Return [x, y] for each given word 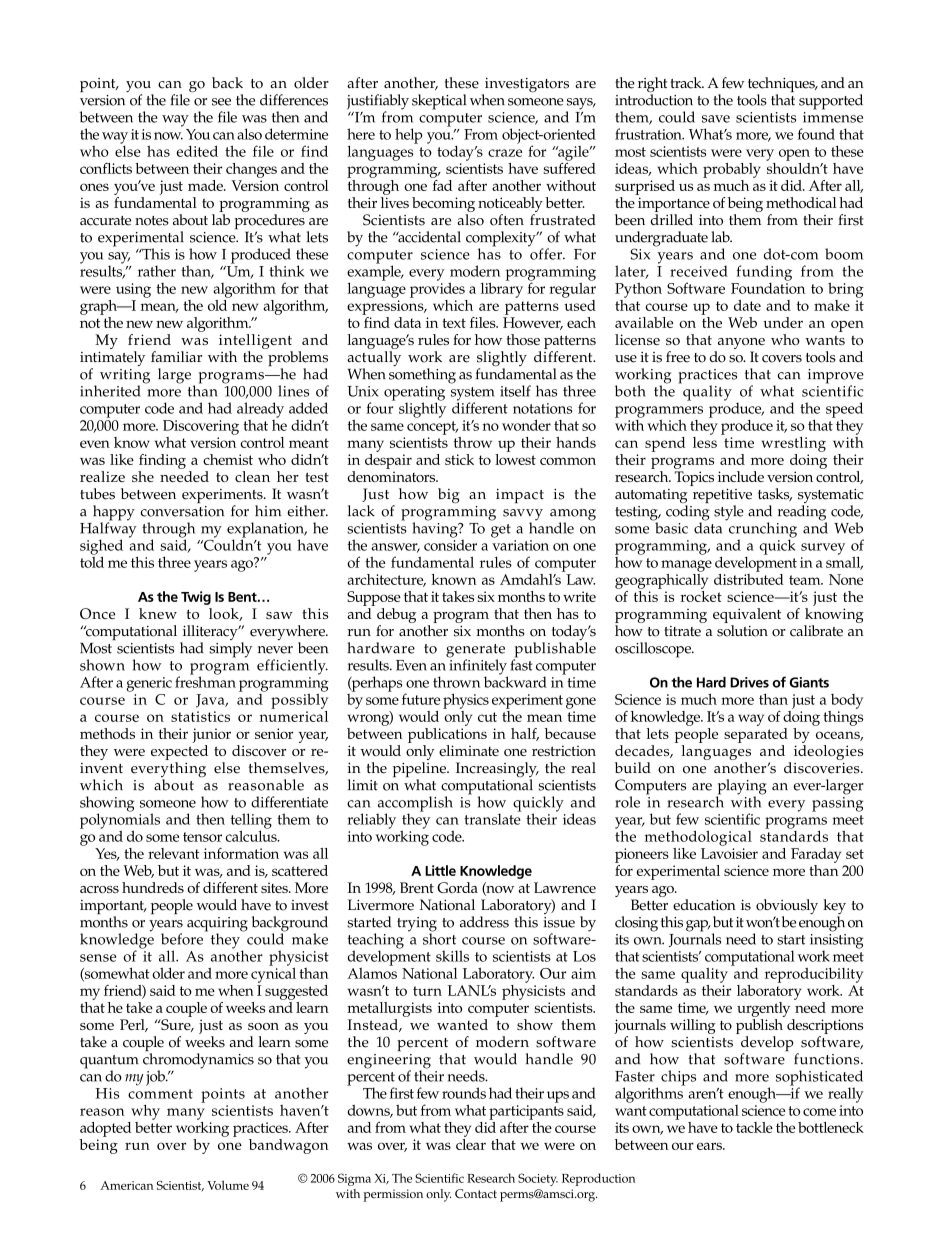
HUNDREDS [153, 887]
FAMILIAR [176, 356]
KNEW [158, 613]
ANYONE [740, 345]
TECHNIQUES [782, 86]
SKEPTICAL [439, 102]
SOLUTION [742, 629]
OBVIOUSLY [787, 908]
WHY [145, 1112]
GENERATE [475, 652]
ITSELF [515, 391]
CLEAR [471, 1143]
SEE [221, 102]
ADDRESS [484, 922]
